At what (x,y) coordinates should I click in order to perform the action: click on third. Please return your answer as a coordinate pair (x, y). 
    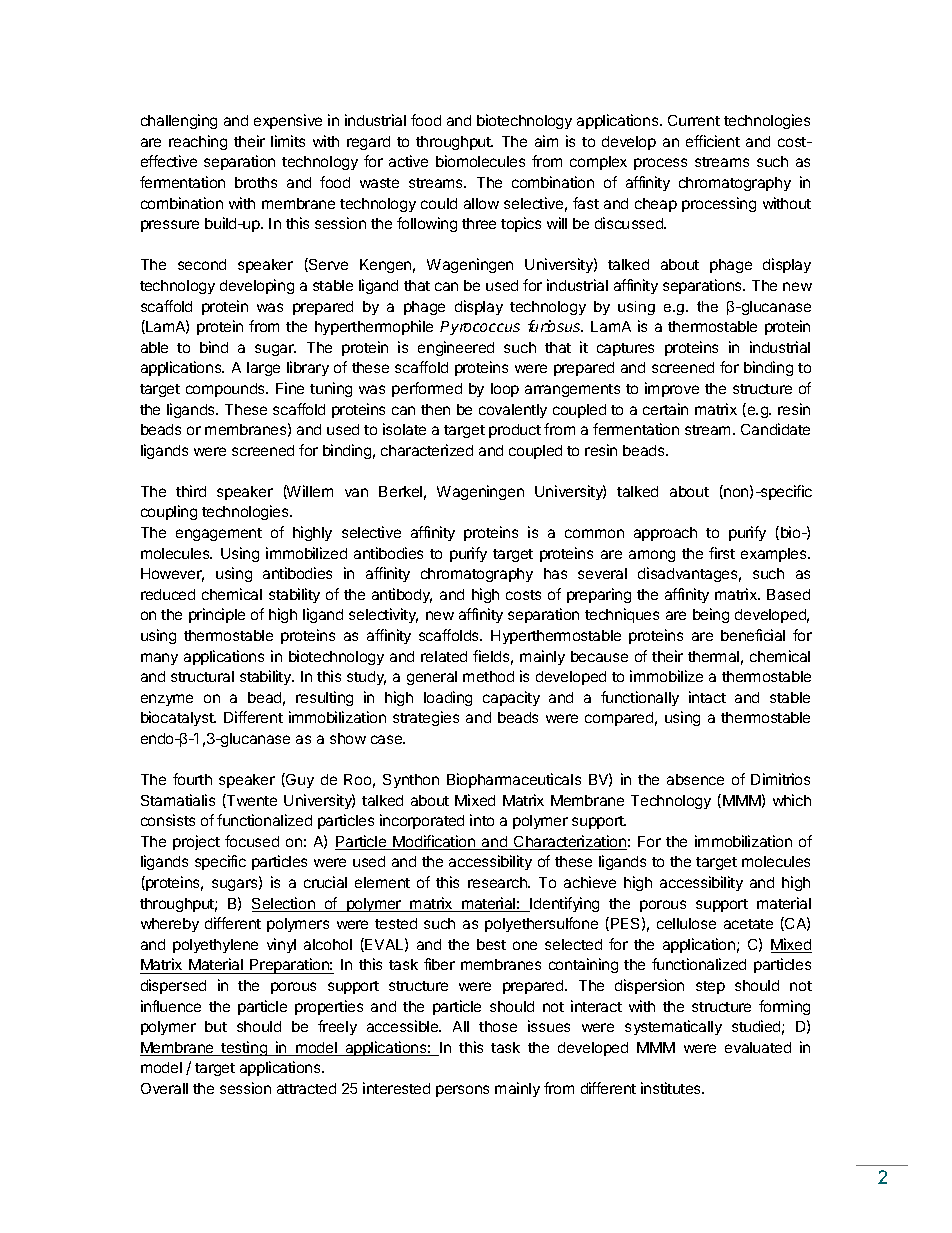
    Looking at the image, I should click on (191, 491).
